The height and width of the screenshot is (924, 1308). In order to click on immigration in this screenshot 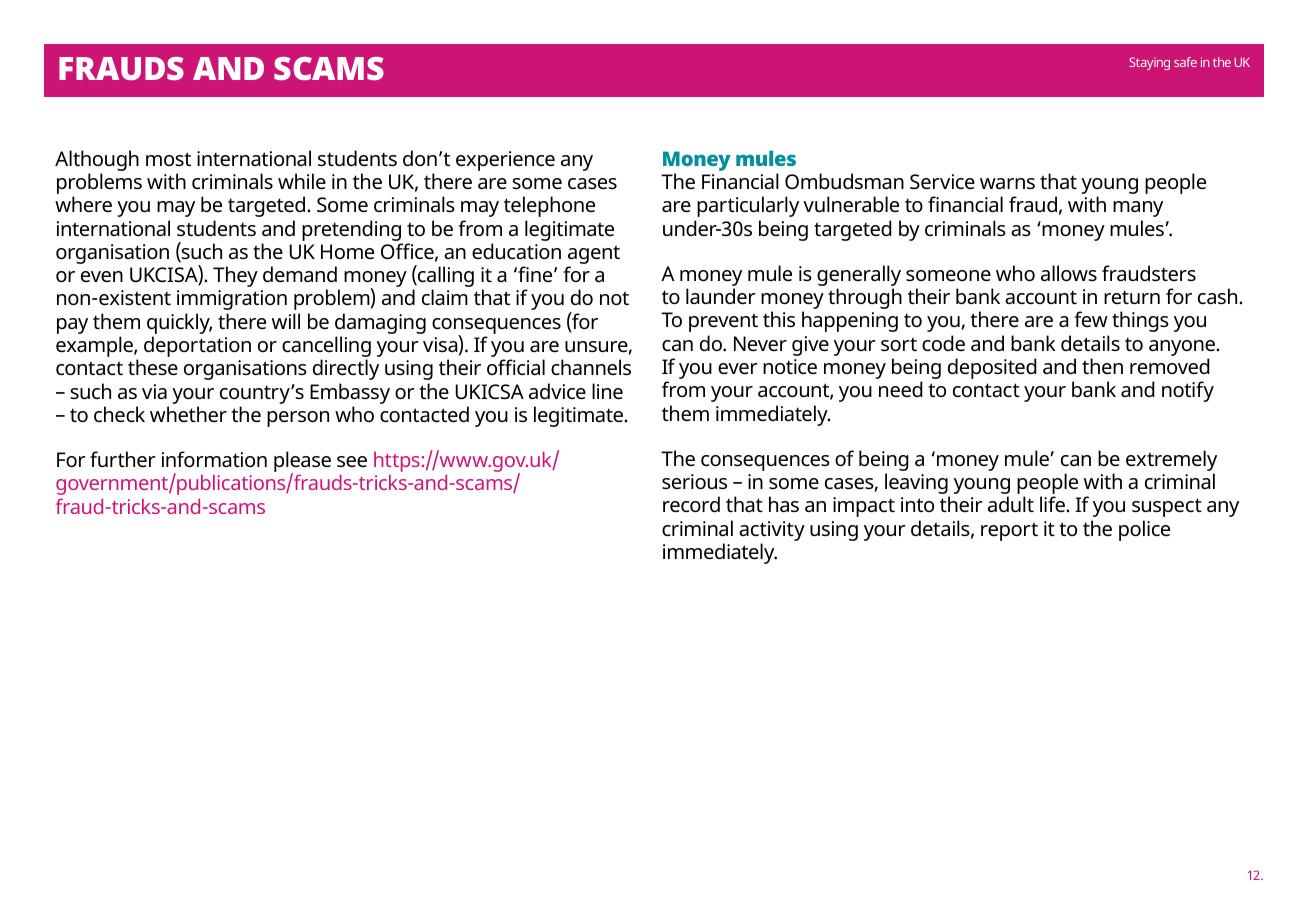, I will do `click(232, 300)`.
